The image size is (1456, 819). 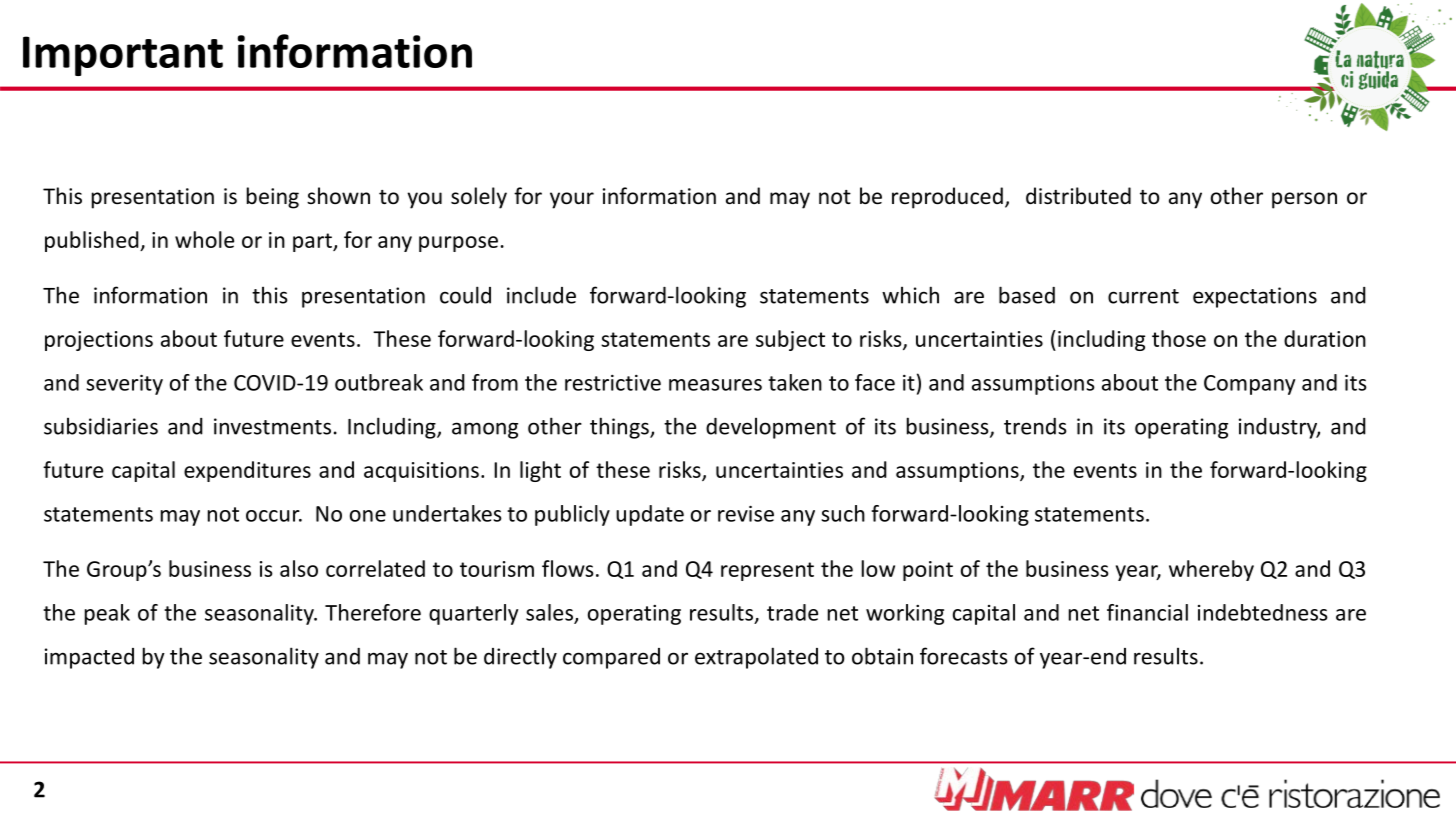 What do you see at coordinates (1179, 338) in the page?
I see `those` at bounding box center [1179, 338].
